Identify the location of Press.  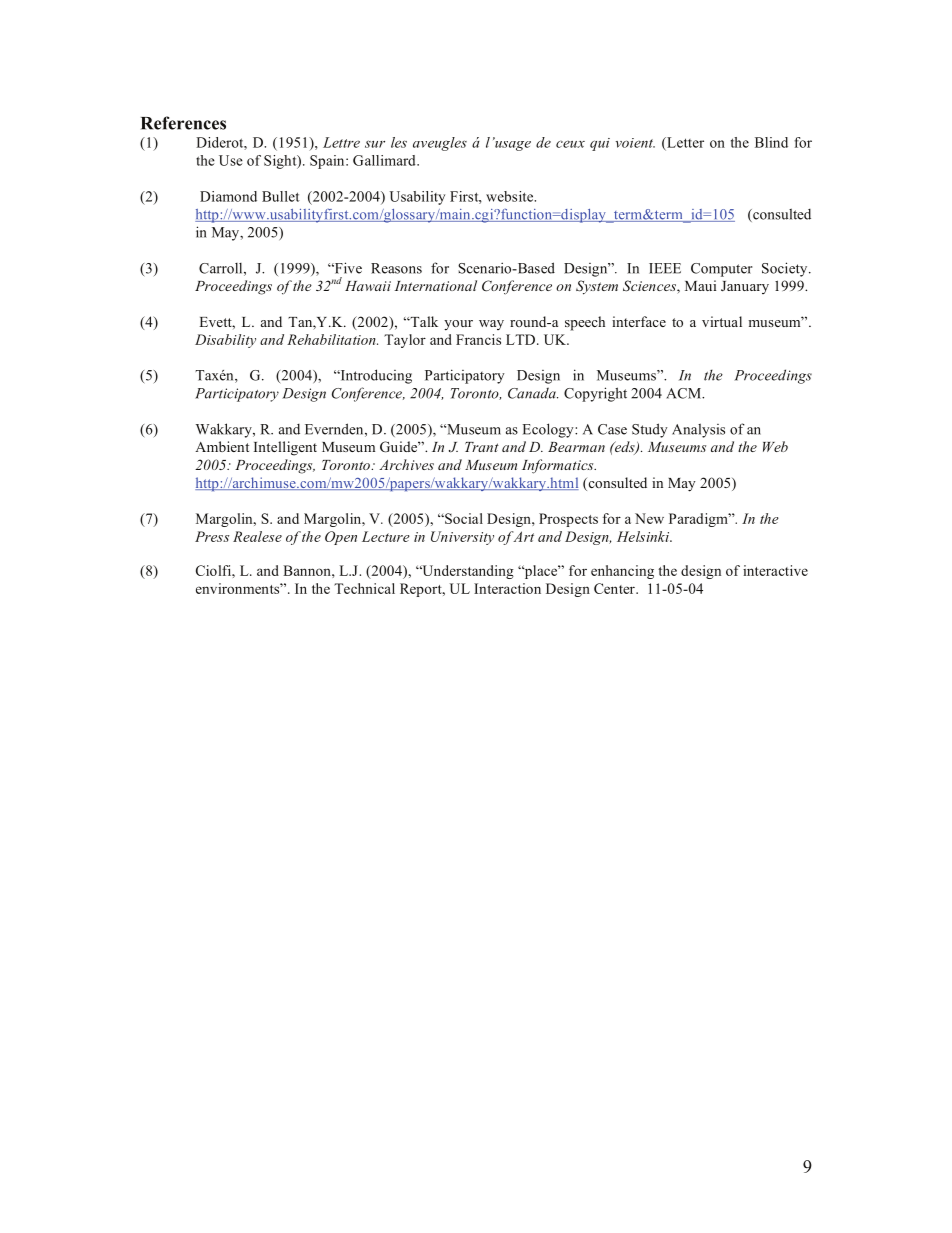
(212, 536).
